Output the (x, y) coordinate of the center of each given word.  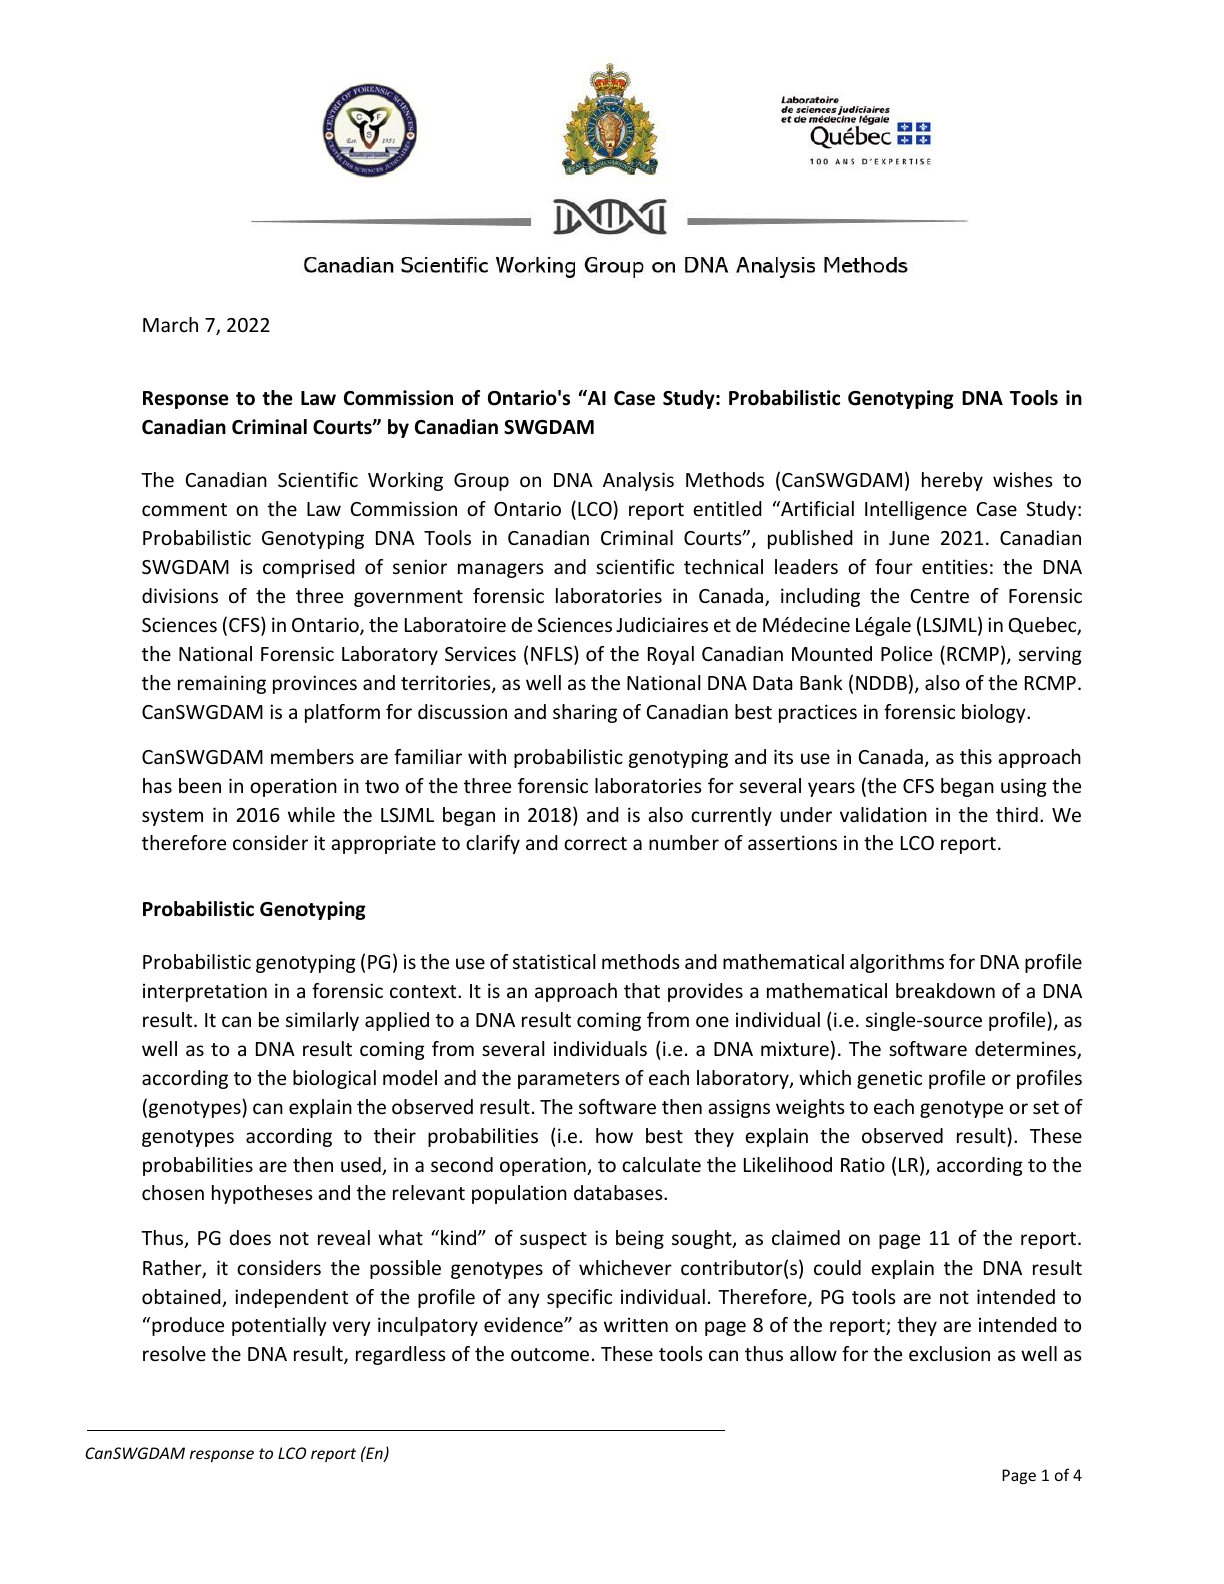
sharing (585, 713)
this (976, 756)
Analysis (638, 481)
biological (334, 1079)
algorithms (897, 963)
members (312, 756)
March (170, 324)
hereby (952, 481)
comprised (309, 568)
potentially (279, 1326)
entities (955, 566)
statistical (554, 961)
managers (501, 570)
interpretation (205, 992)
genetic (889, 1079)
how (614, 1135)
